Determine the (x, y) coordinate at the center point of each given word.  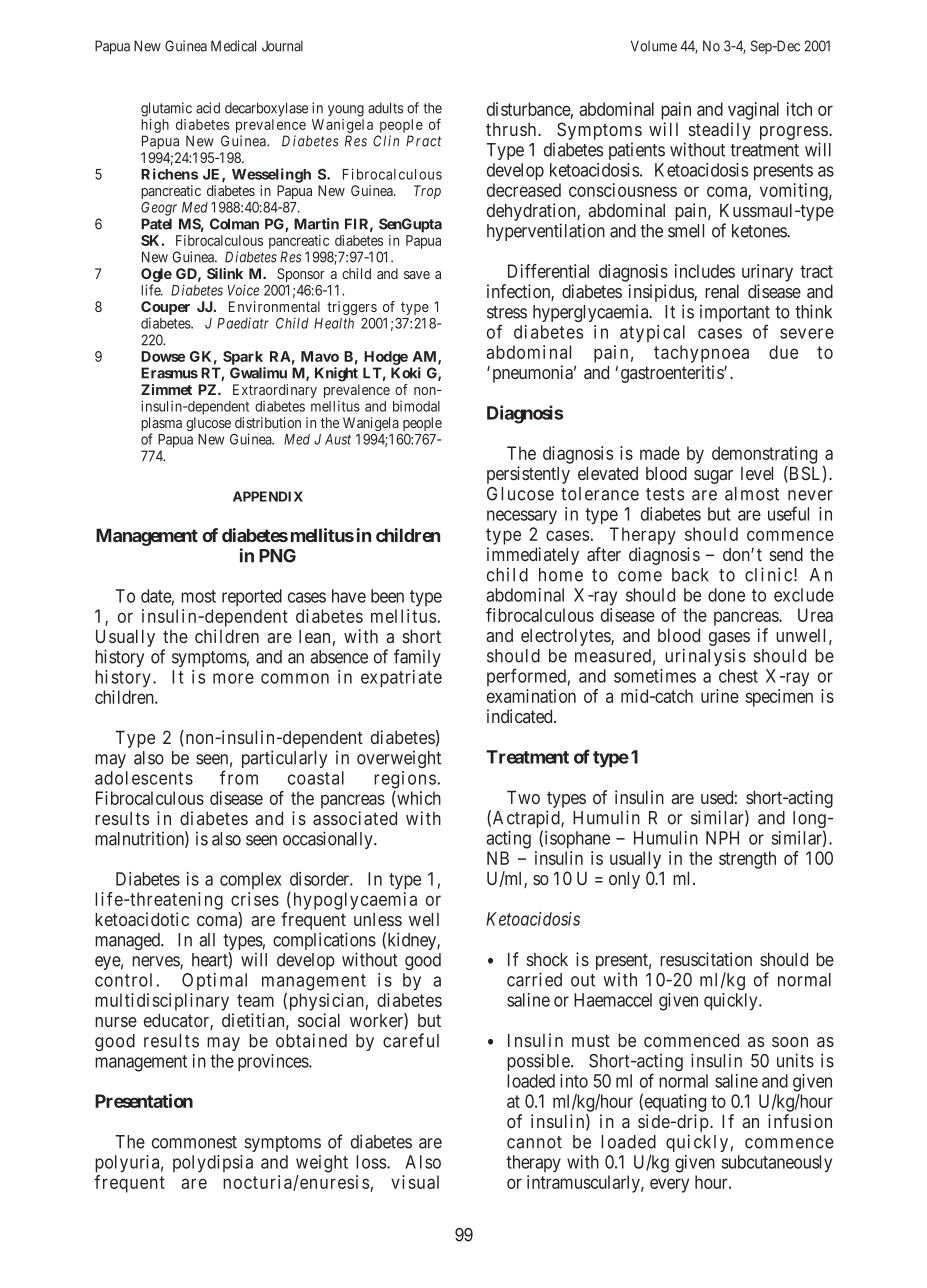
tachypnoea (701, 354)
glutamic (166, 109)
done (726, 595)
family (417, 658)
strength (747, 860)
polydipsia (213, 1164)
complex (250, 880)
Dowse (163, 356)
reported (252, 597)
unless (378, 919)
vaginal (753, 111)
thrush (512, 129)
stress (507, 312)
